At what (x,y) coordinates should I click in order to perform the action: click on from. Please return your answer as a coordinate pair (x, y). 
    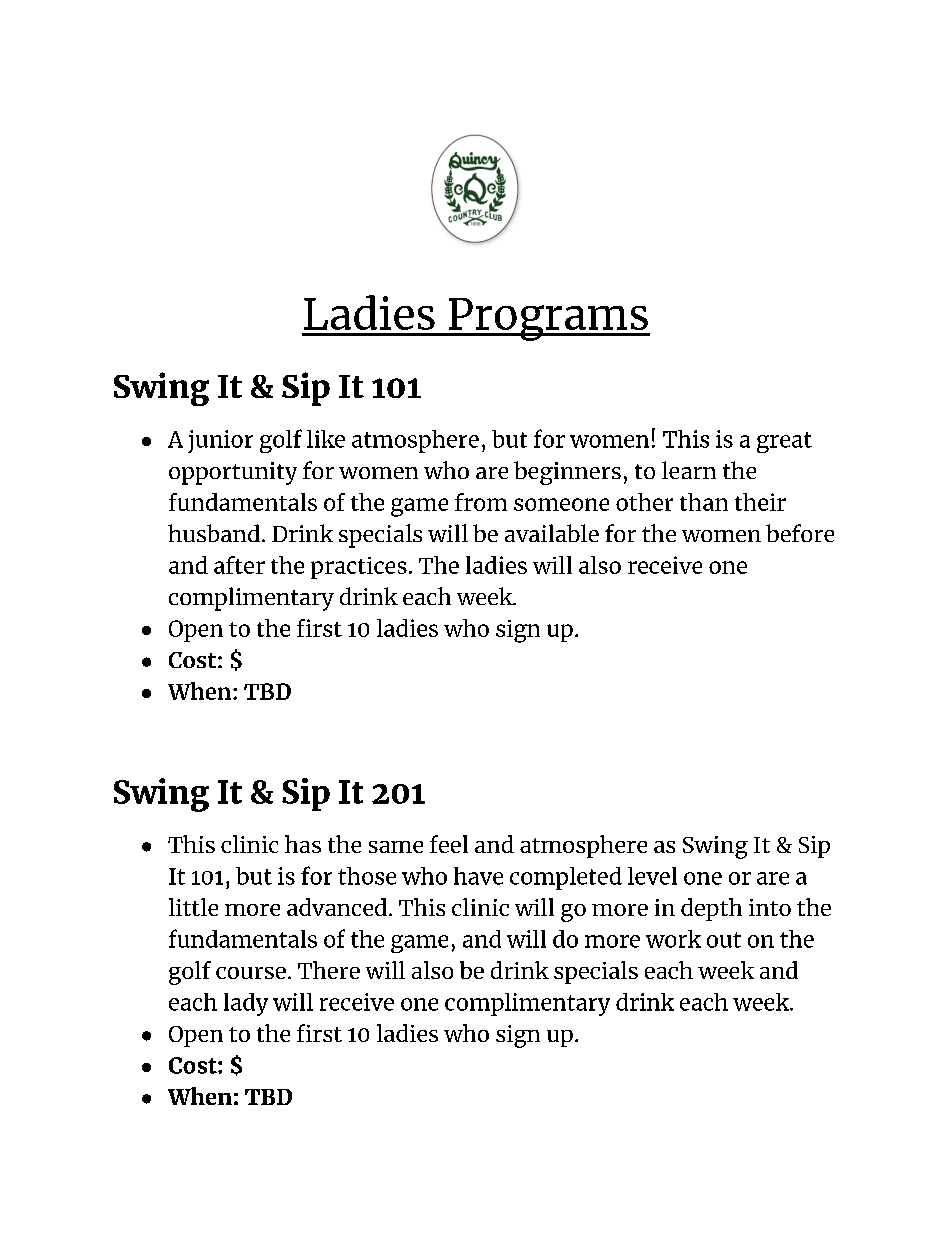
    Looking at the image, I should click on (481, 502).
